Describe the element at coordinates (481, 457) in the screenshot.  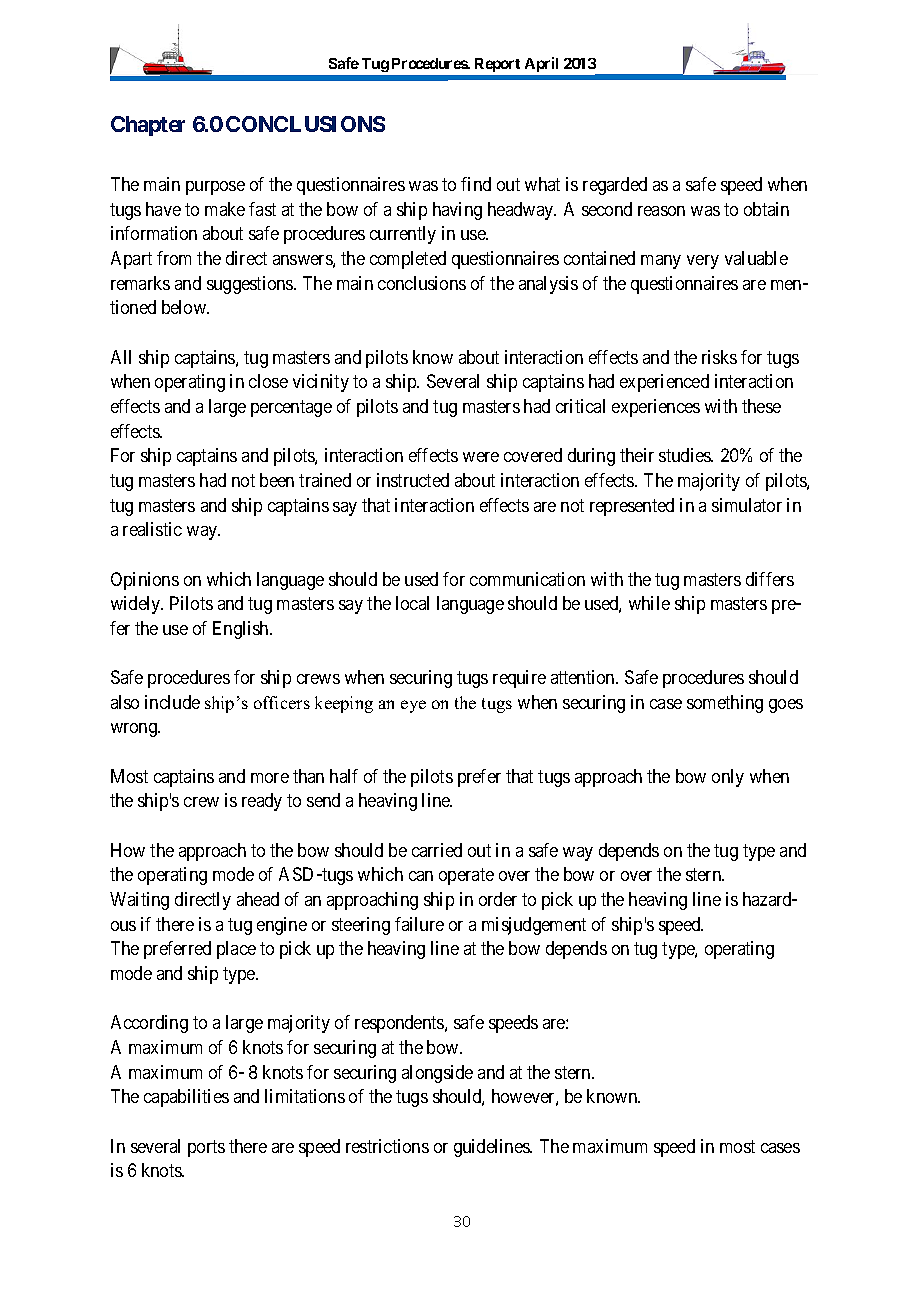
I see `were` at that location.
